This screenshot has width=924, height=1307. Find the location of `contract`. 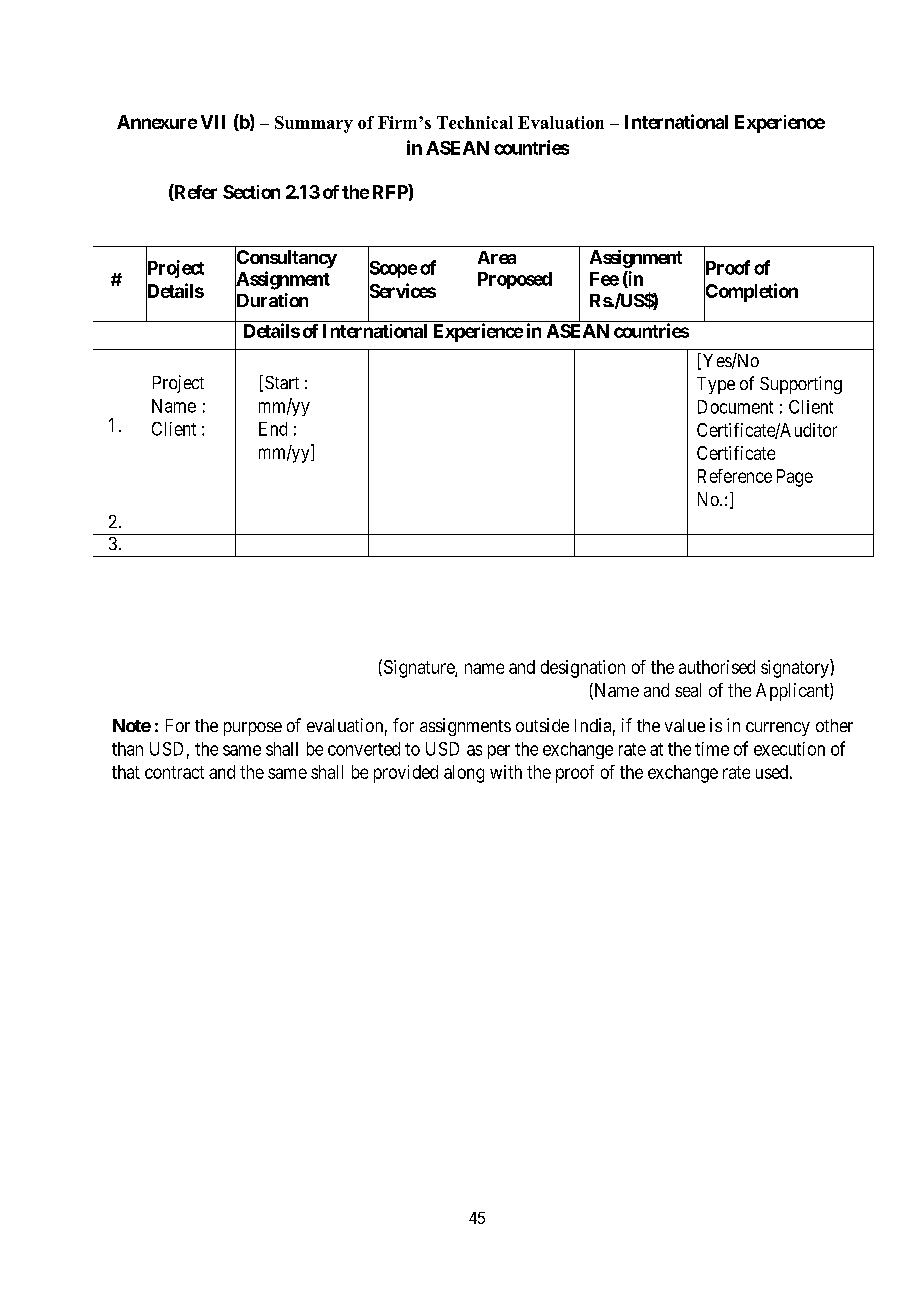

contract is located at coordinates (174, 772).
